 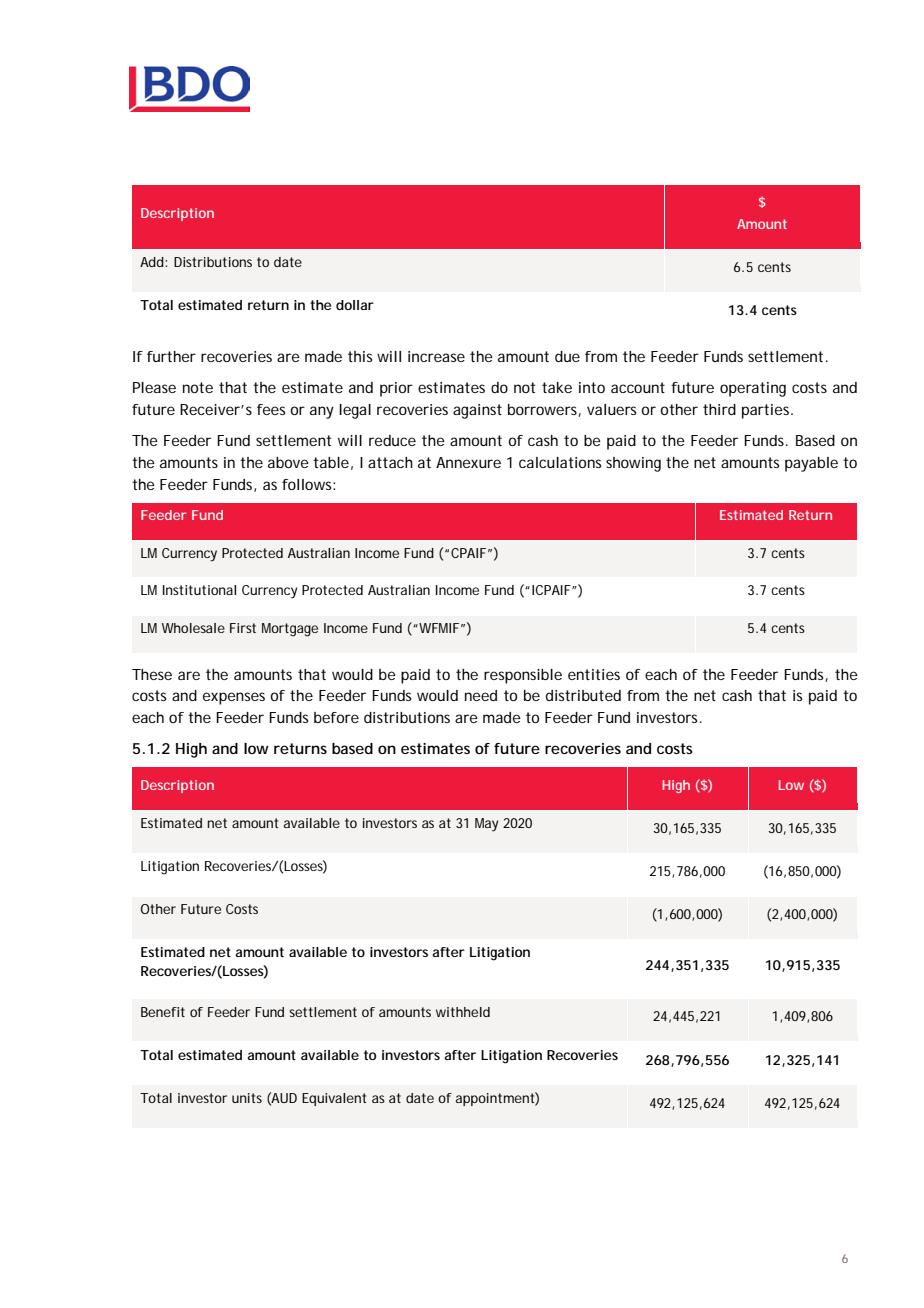 I want to click on operating, so click(x=753, y=389).
